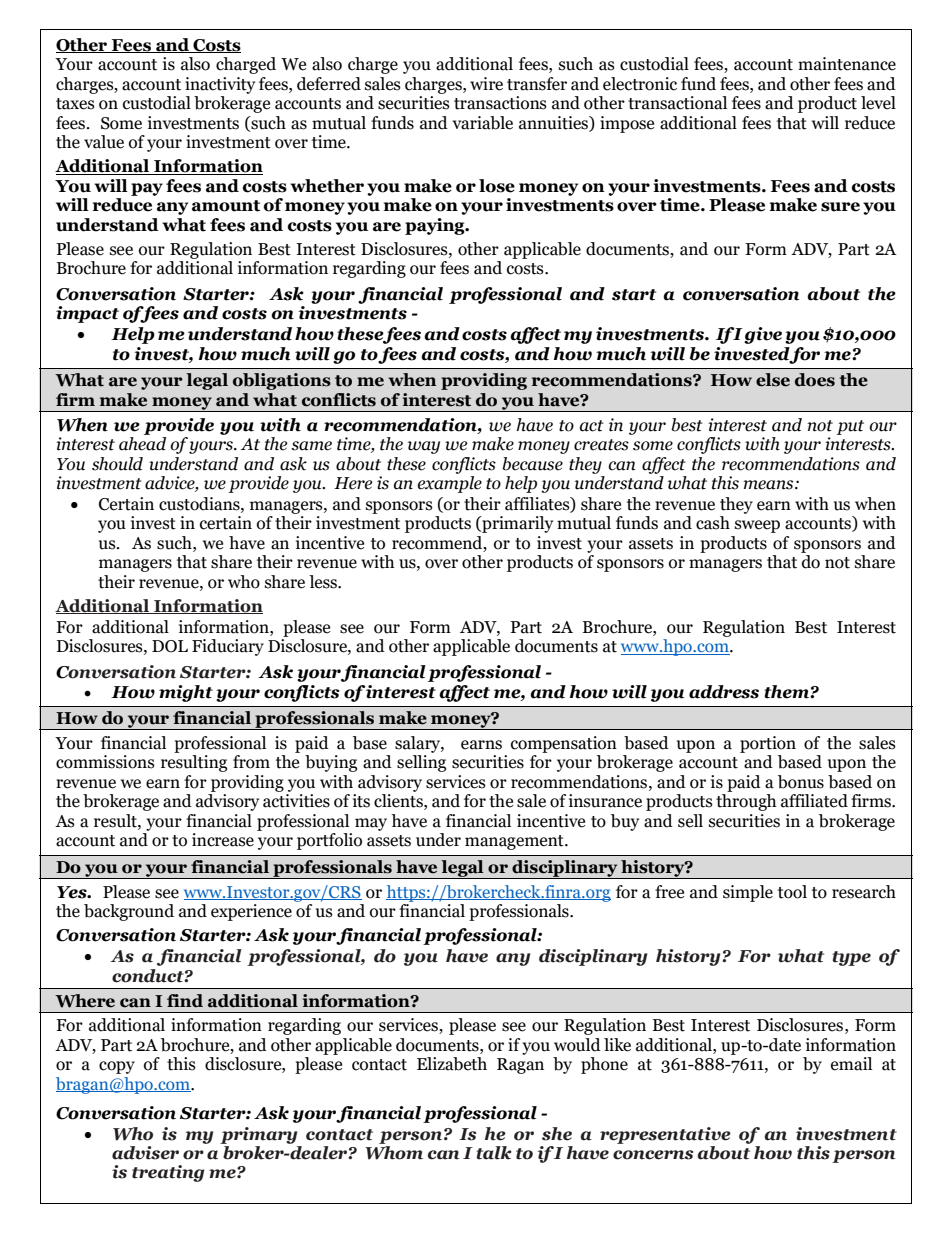  I want to click on adviser, so click(145, 1153).
